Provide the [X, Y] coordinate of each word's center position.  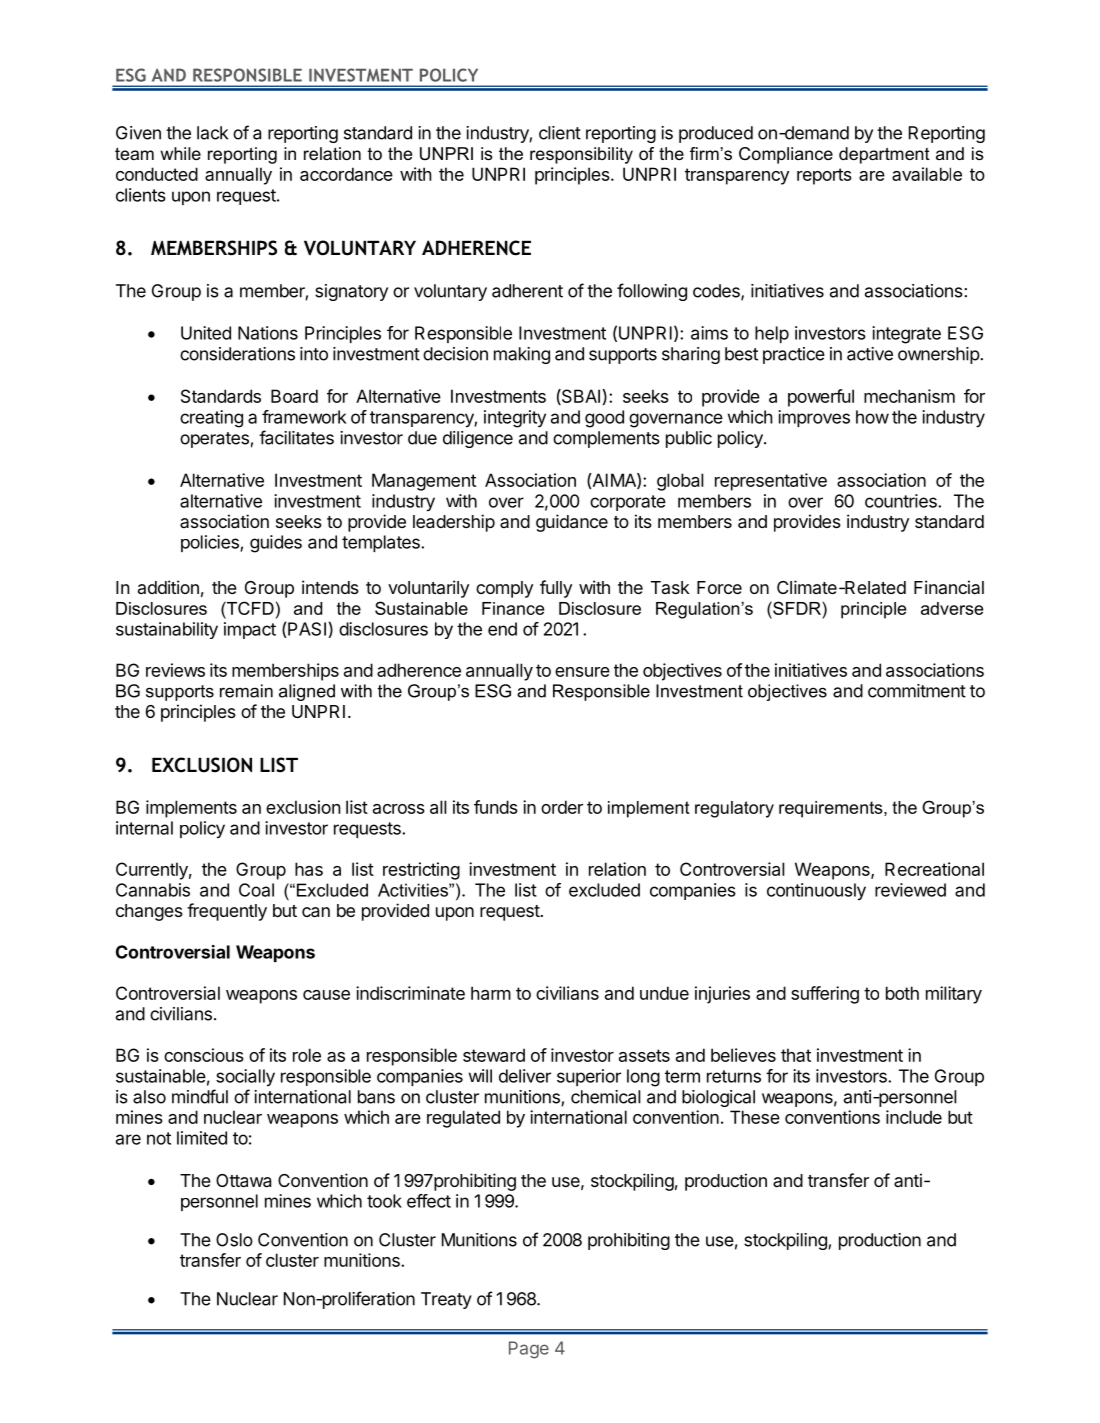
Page [529, 1350]
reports [824, 176]
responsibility [581, 155]
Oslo [234, 1240]
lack [212, 133]
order [562, 807]
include [914, 1117]
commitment [917, 691]
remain [246, 691]
